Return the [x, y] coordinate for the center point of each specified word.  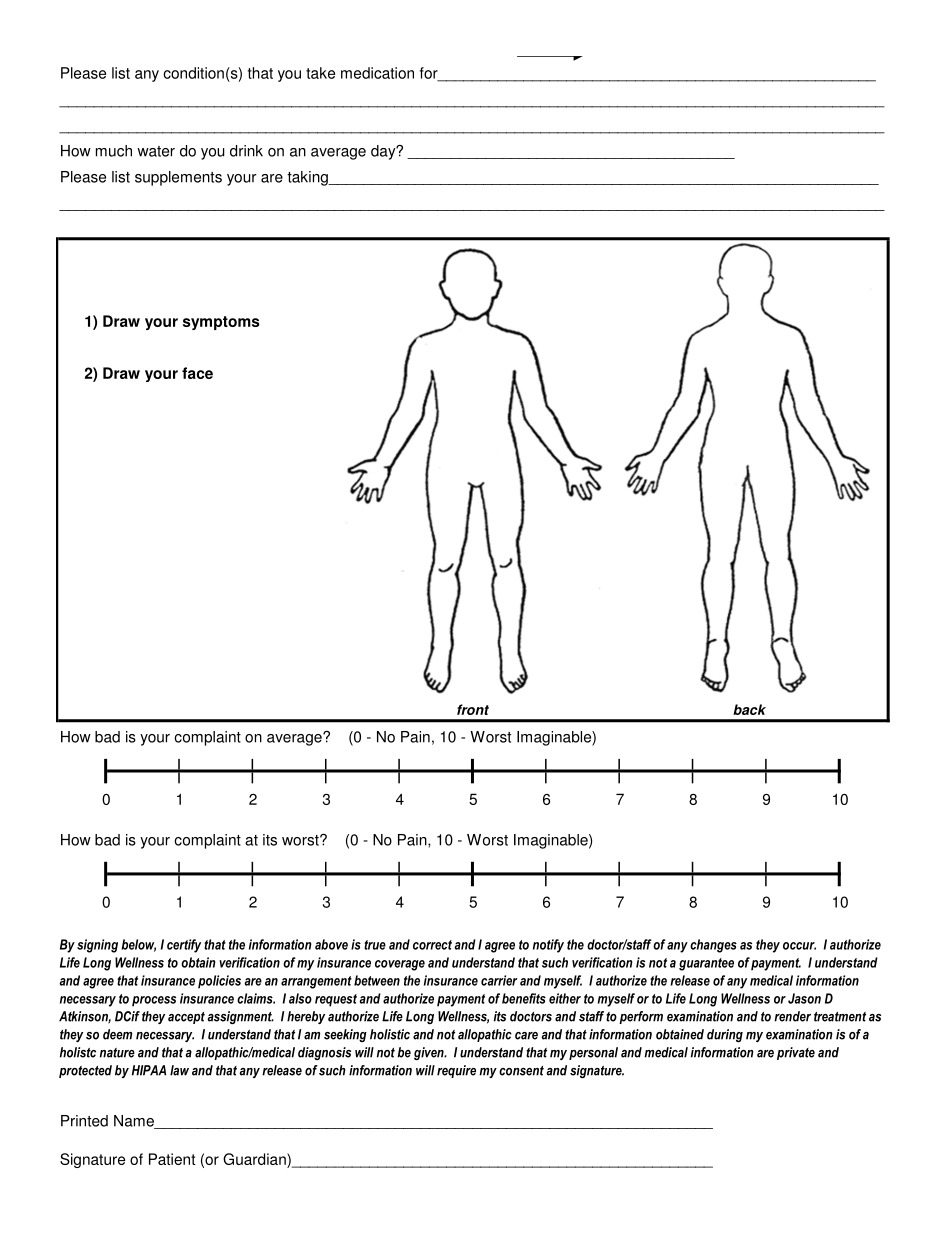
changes [713, 946]
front [473, 709]
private [796, 1053]
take [320, 73]
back [749, 709]
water [156, 151]
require [456, 1071]
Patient [172, 1159]
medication [377, 73]
